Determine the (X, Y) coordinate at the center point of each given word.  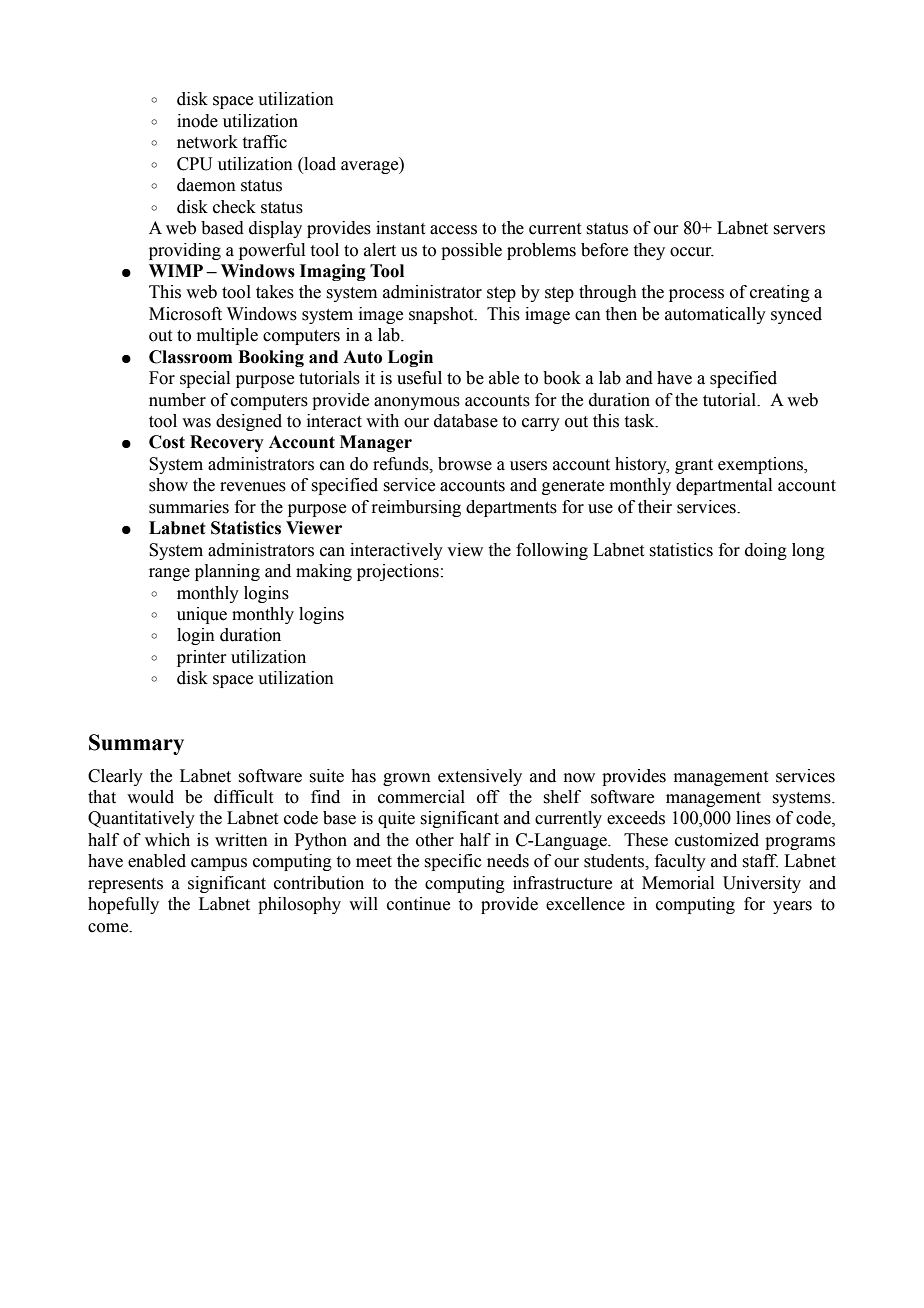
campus (219, 864)
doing (766, 551)
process (696, 295)
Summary (136, 744)
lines (753, 818)
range (169, 574)
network (207, 142)
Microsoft (185, 314)
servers (799, 230)
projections (398, 572)
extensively (480, 777)
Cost (167, 442)
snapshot (442, 315)
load (319, 165)
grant (694, 466)
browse (465, 464)
